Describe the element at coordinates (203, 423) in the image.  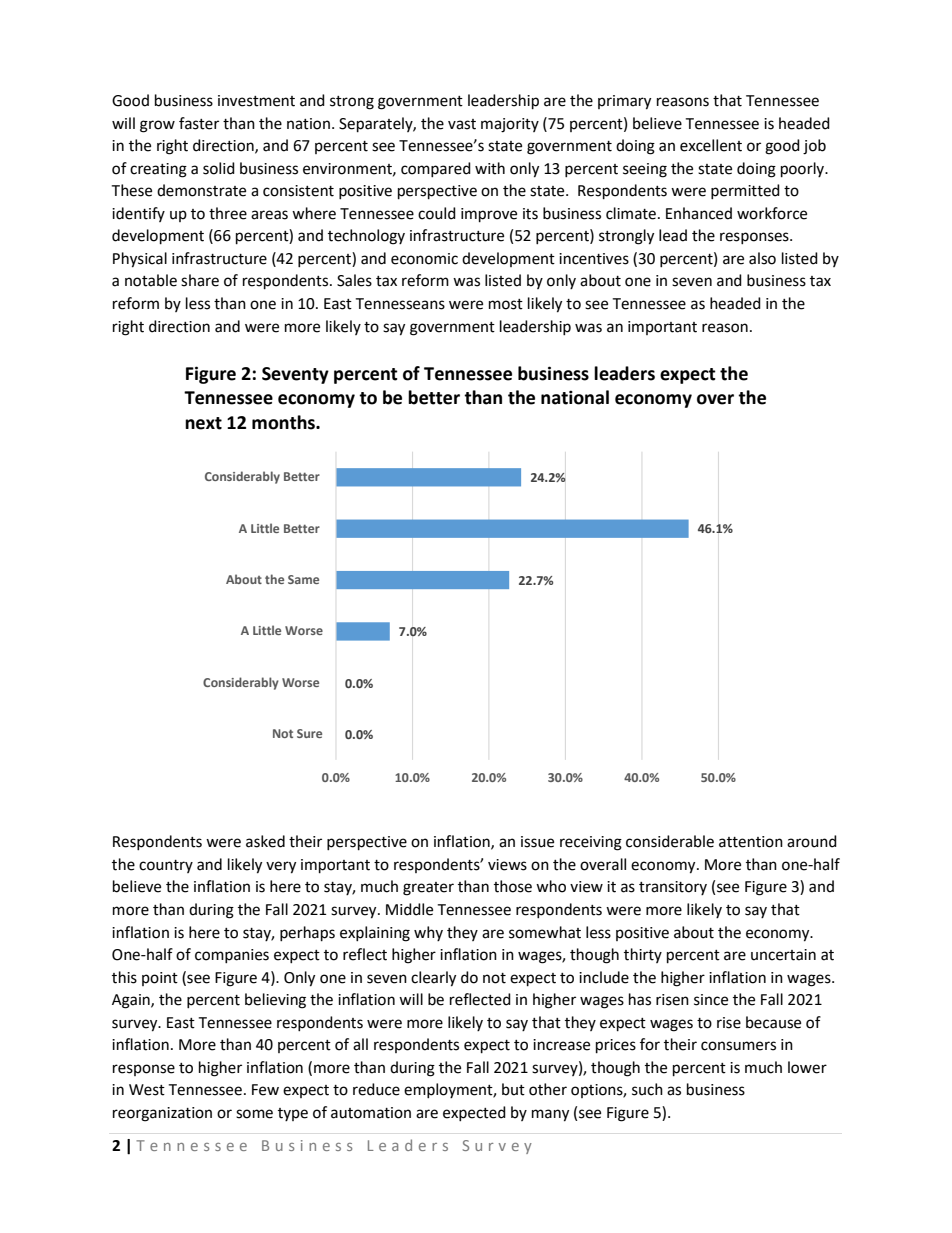
I see `next` at that location.
